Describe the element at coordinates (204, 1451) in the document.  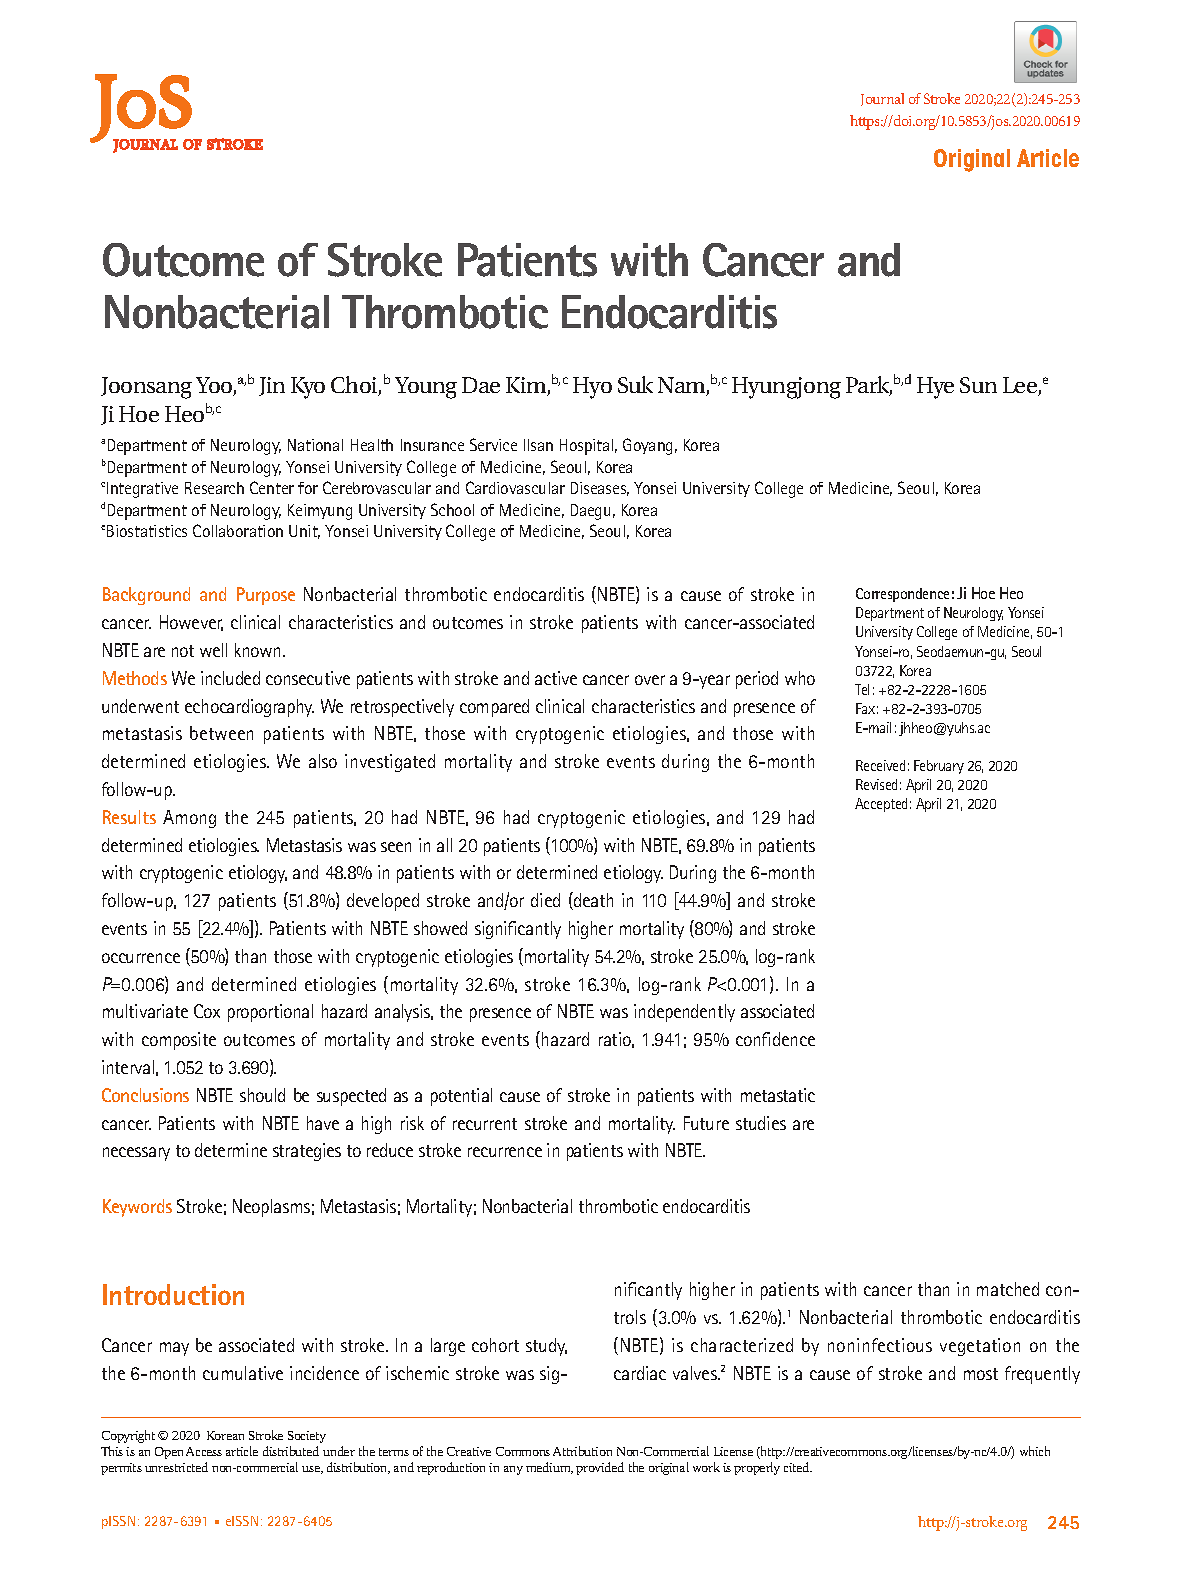
I see `Access` at that location.
